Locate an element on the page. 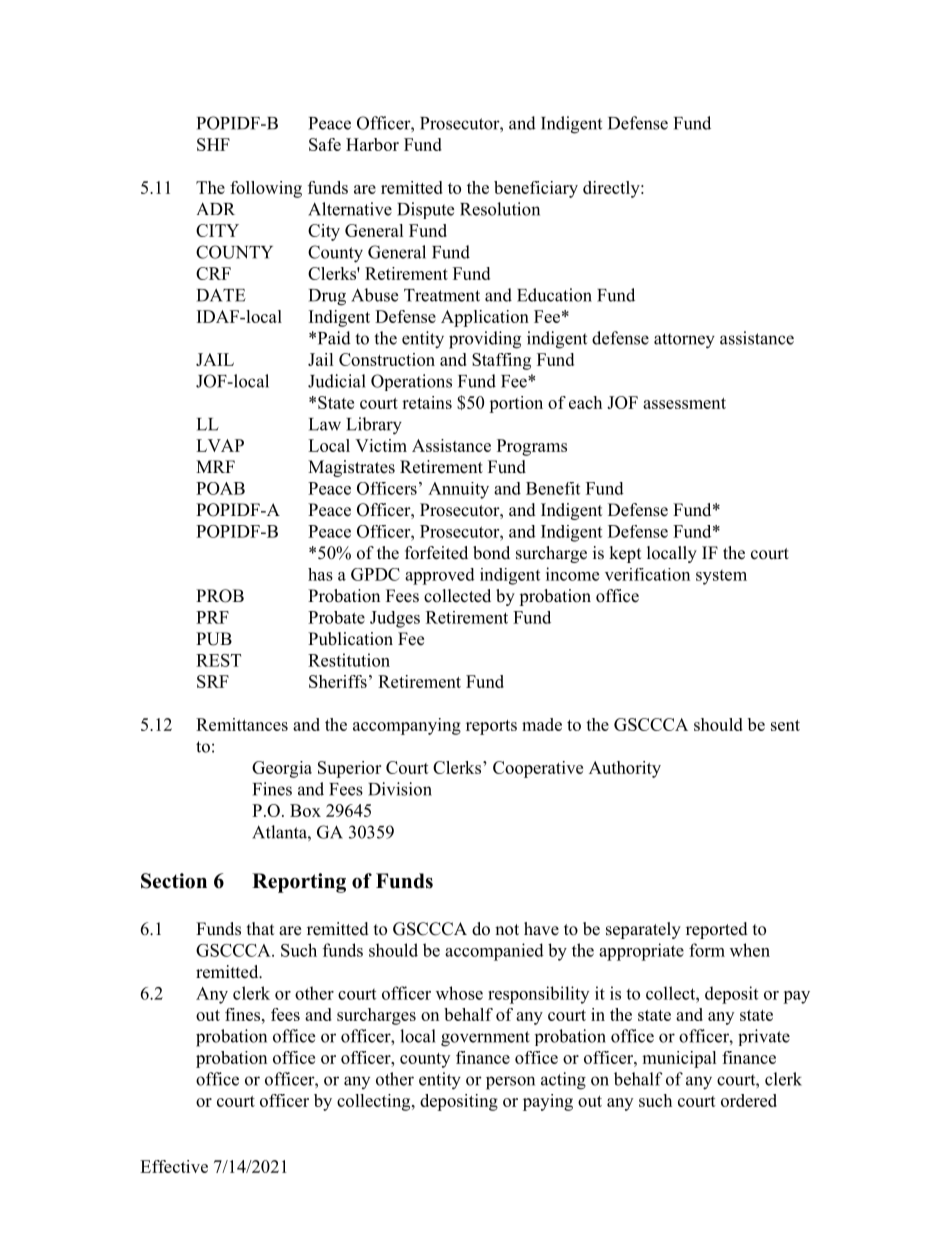 The width and height of the document is (952, 1233). person is located at coordinates (510, 1083).
